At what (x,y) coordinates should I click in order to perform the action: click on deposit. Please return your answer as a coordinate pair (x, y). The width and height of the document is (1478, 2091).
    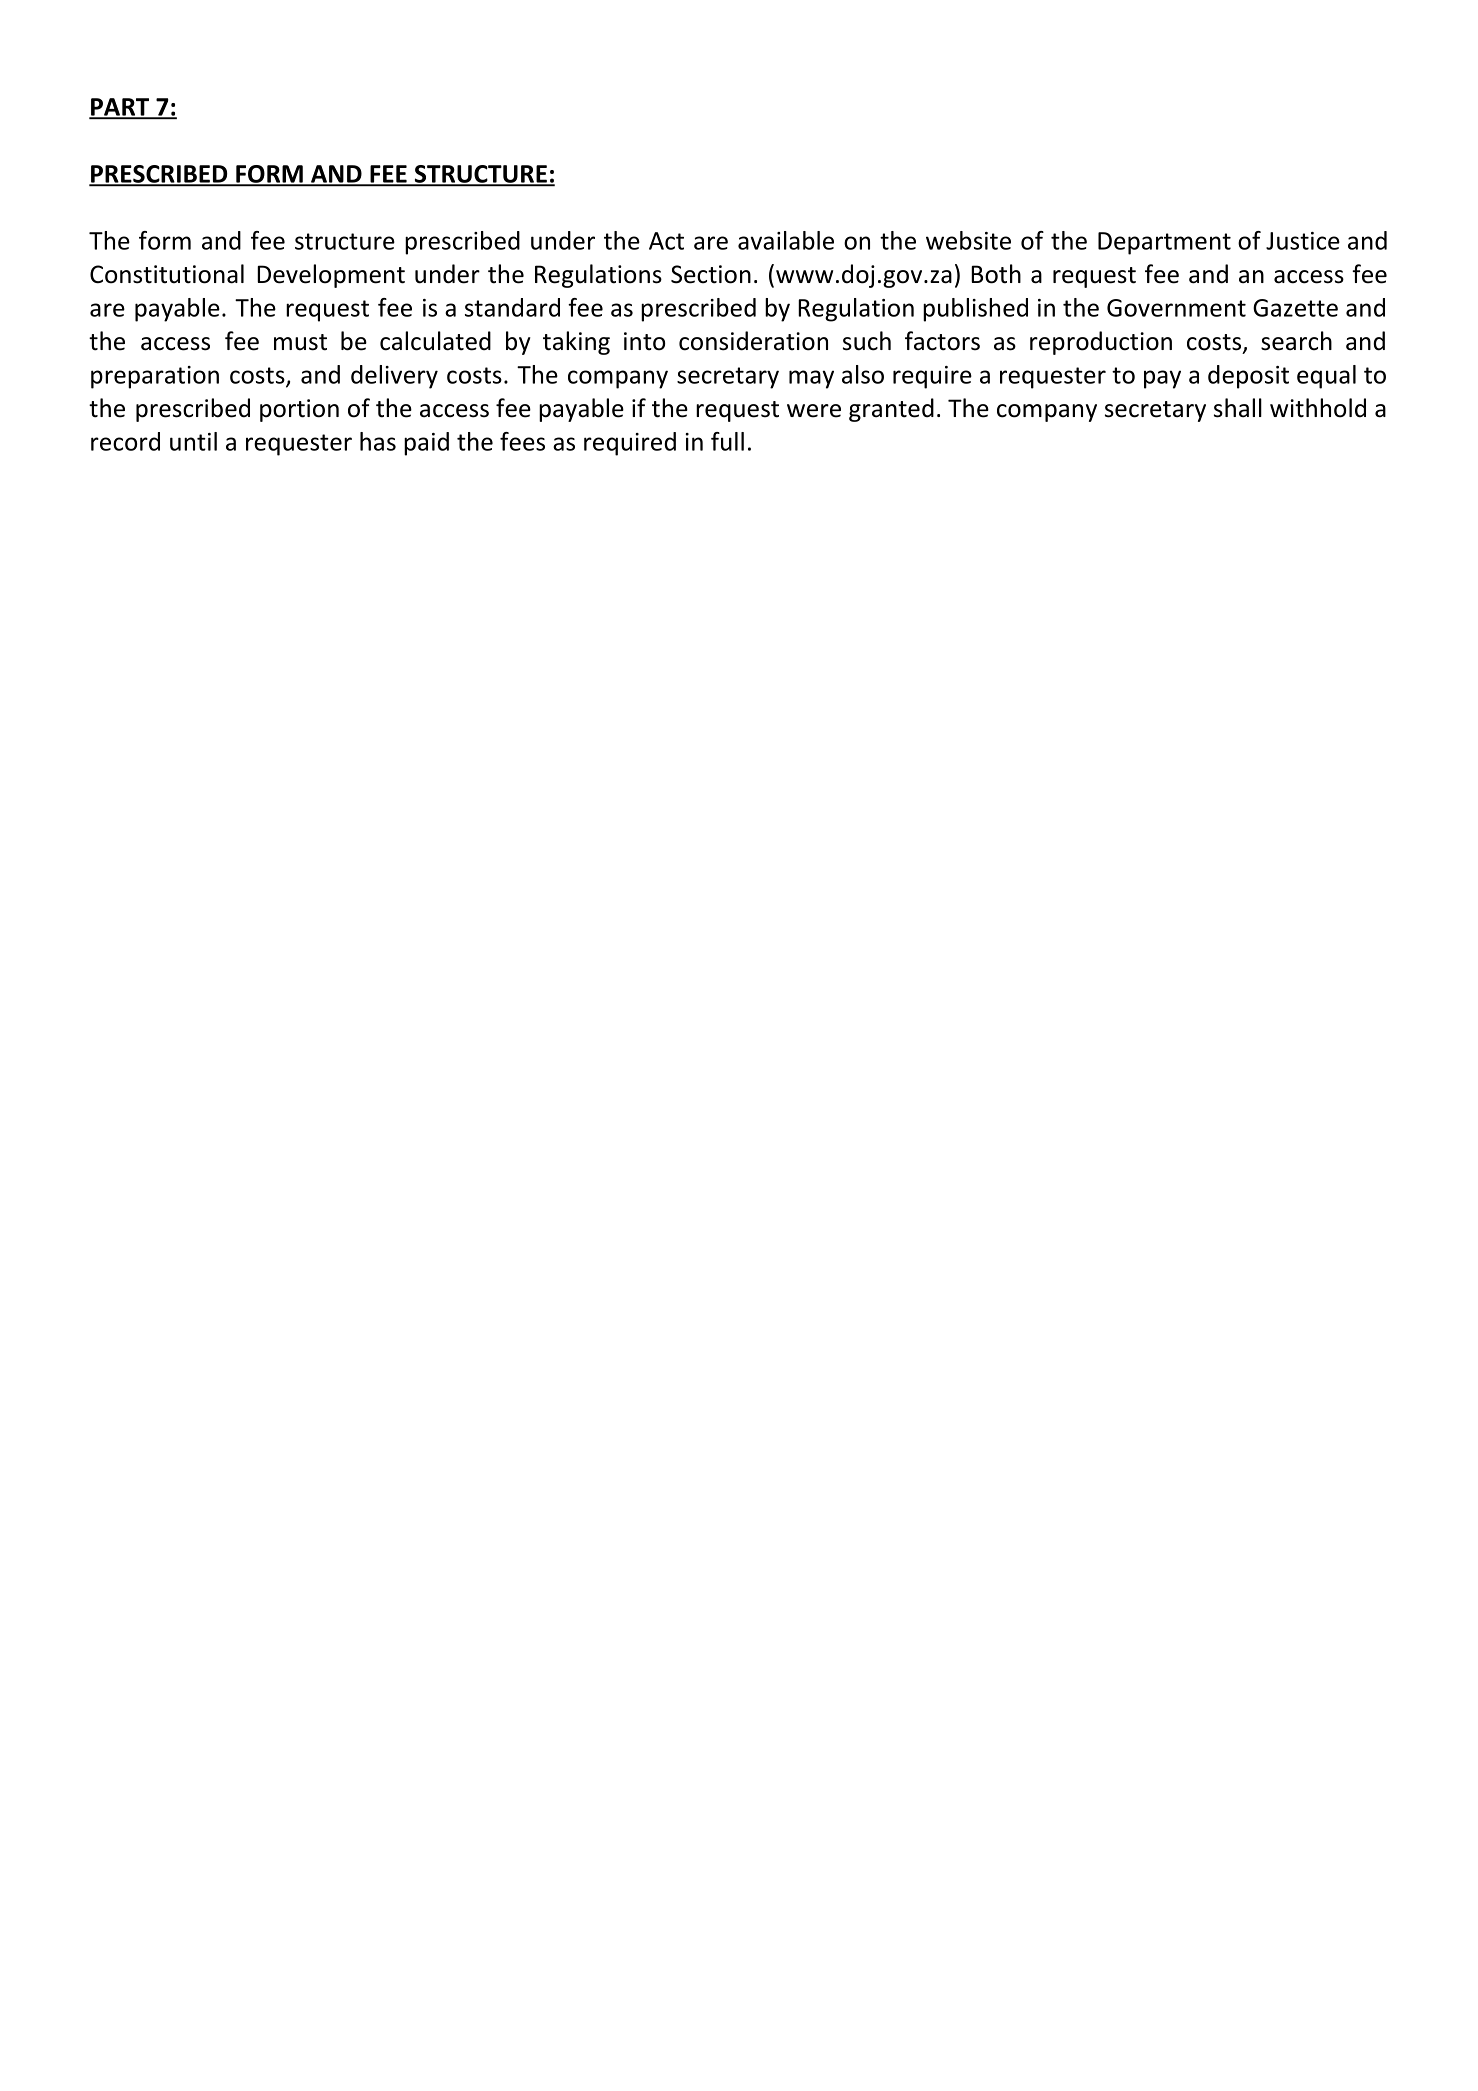
    Looking at the image, I should click on (1248, 377).
